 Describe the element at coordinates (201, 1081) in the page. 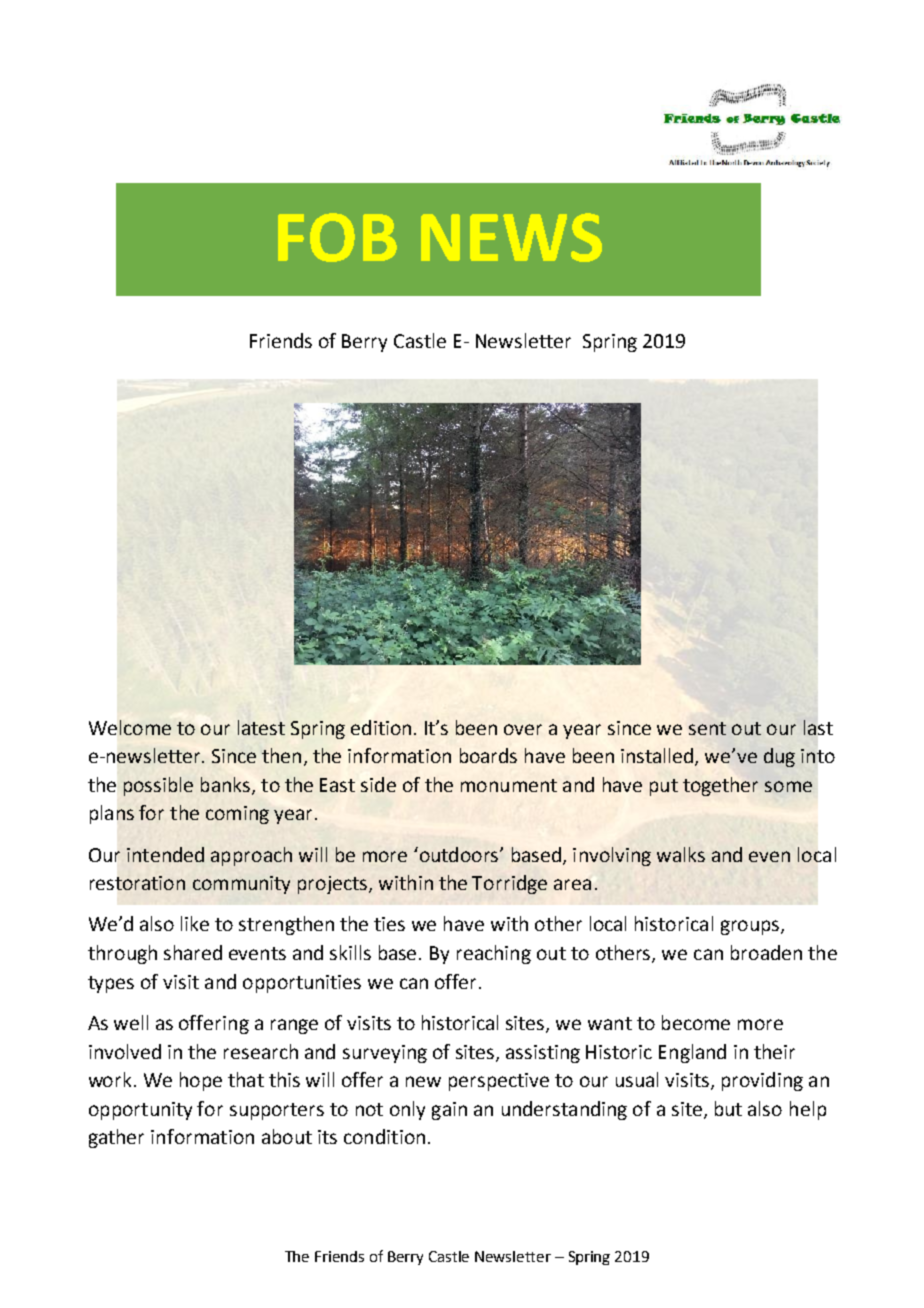

I see `hope` at that location.
